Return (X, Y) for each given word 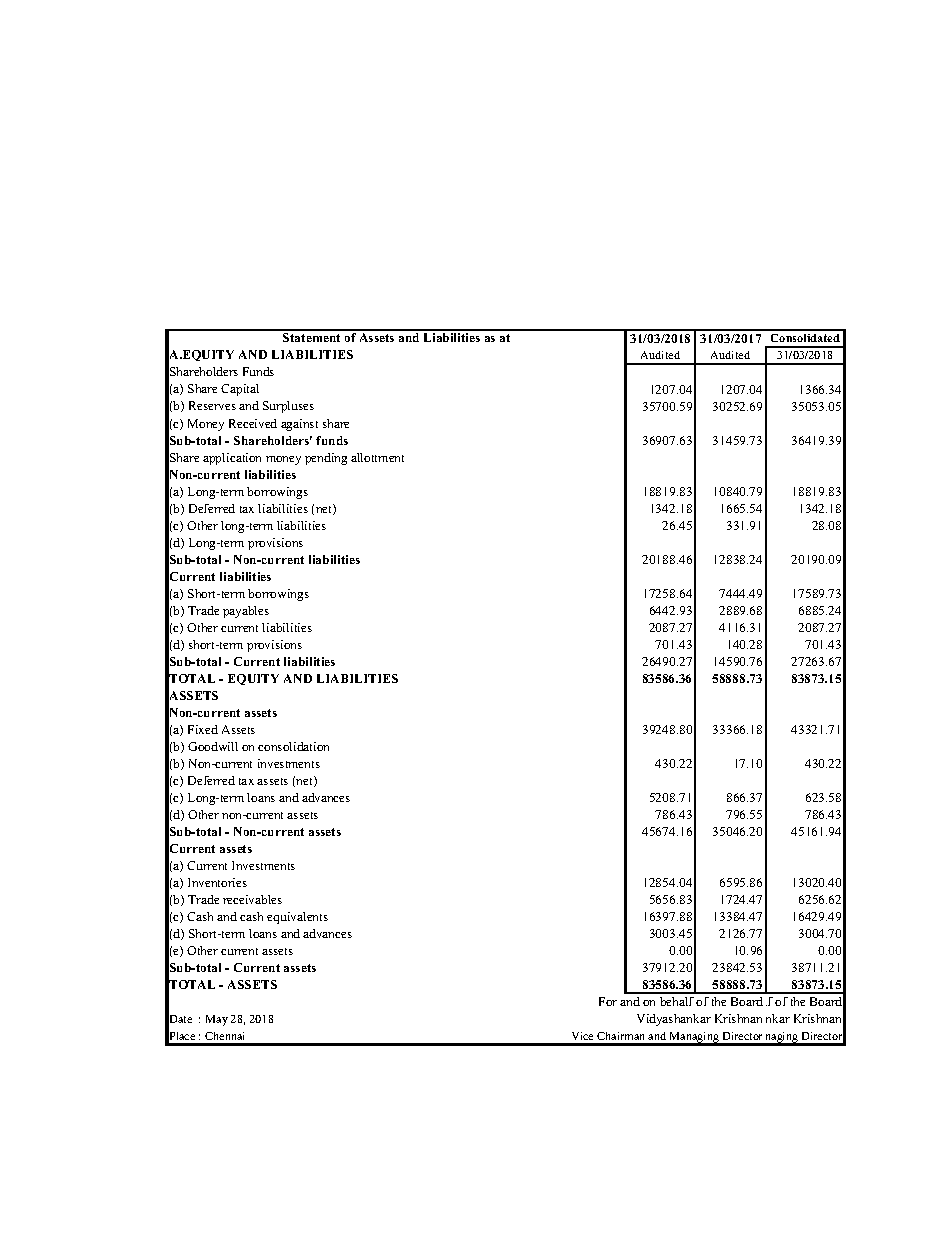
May (217, 1020)
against (299, 425)
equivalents (297, 918)
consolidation (293, 746)
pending (326, 459)
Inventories (217, 882)
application (232, 459)
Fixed (203, 729)
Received (253, 423)
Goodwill (213, 746)
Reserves (212, 405)
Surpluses (288, 407)
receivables (252, 899)
